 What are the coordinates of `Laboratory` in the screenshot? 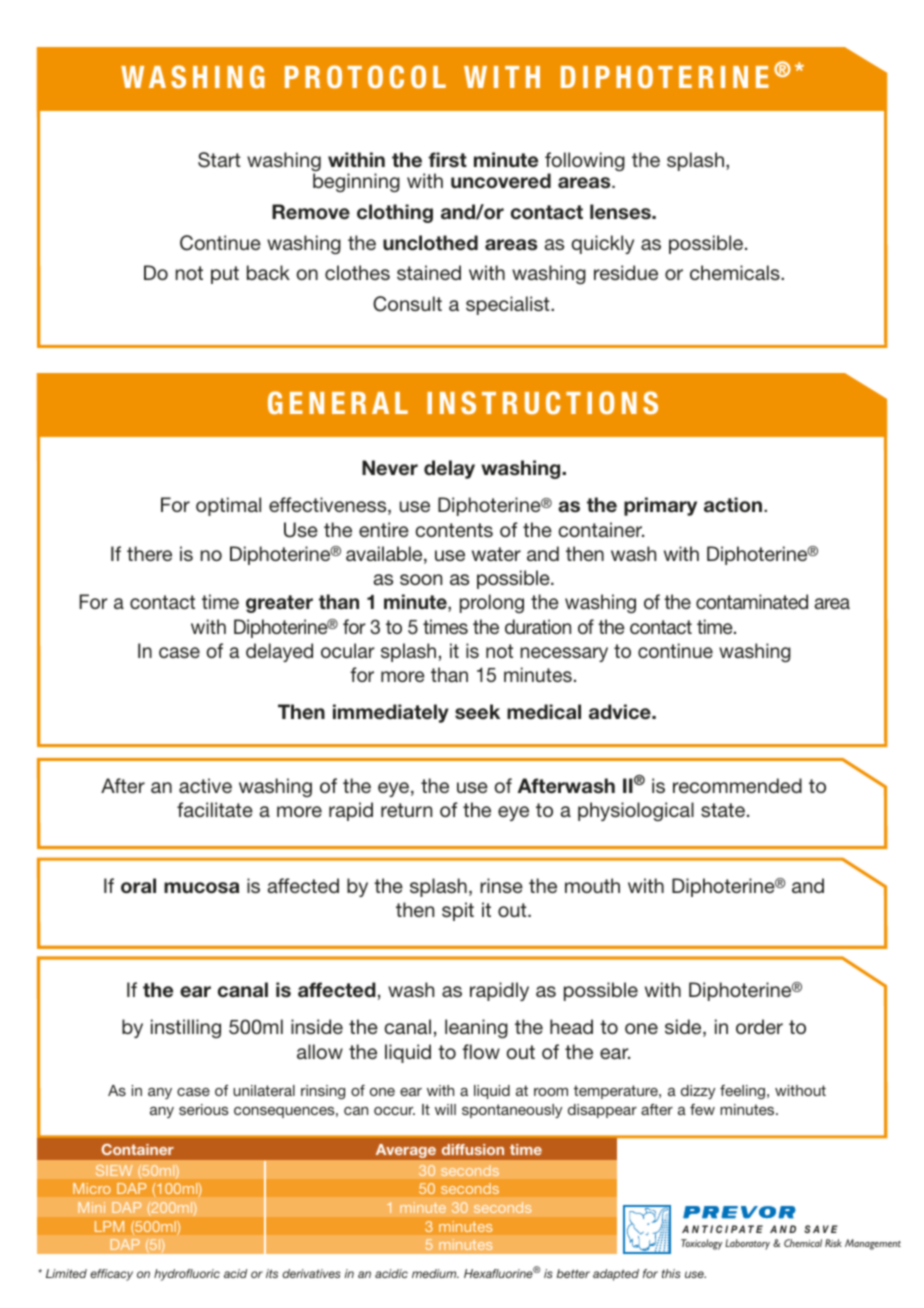 It's located at (747, 1244).
